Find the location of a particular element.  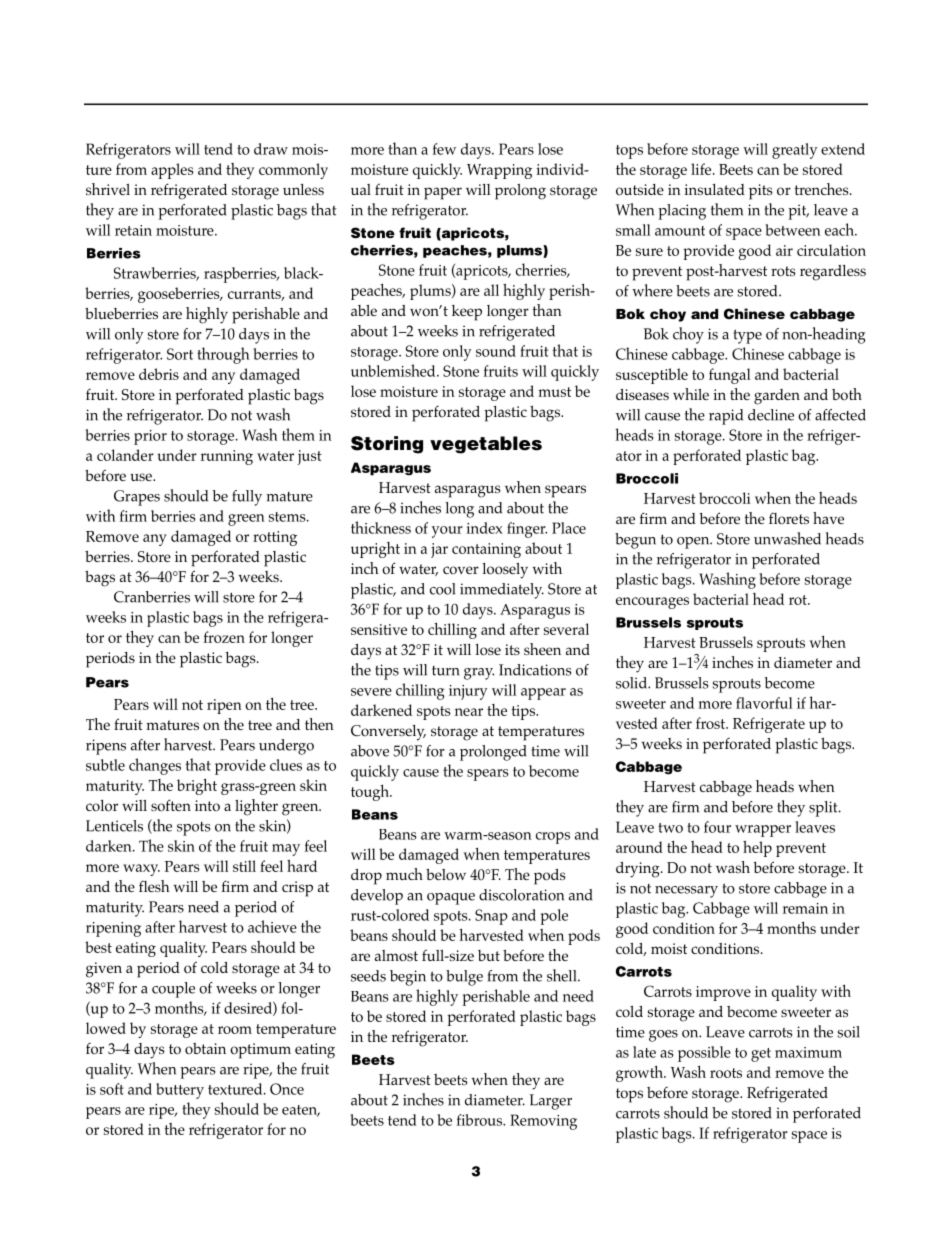

apples is located at coordinates (172, 171).
